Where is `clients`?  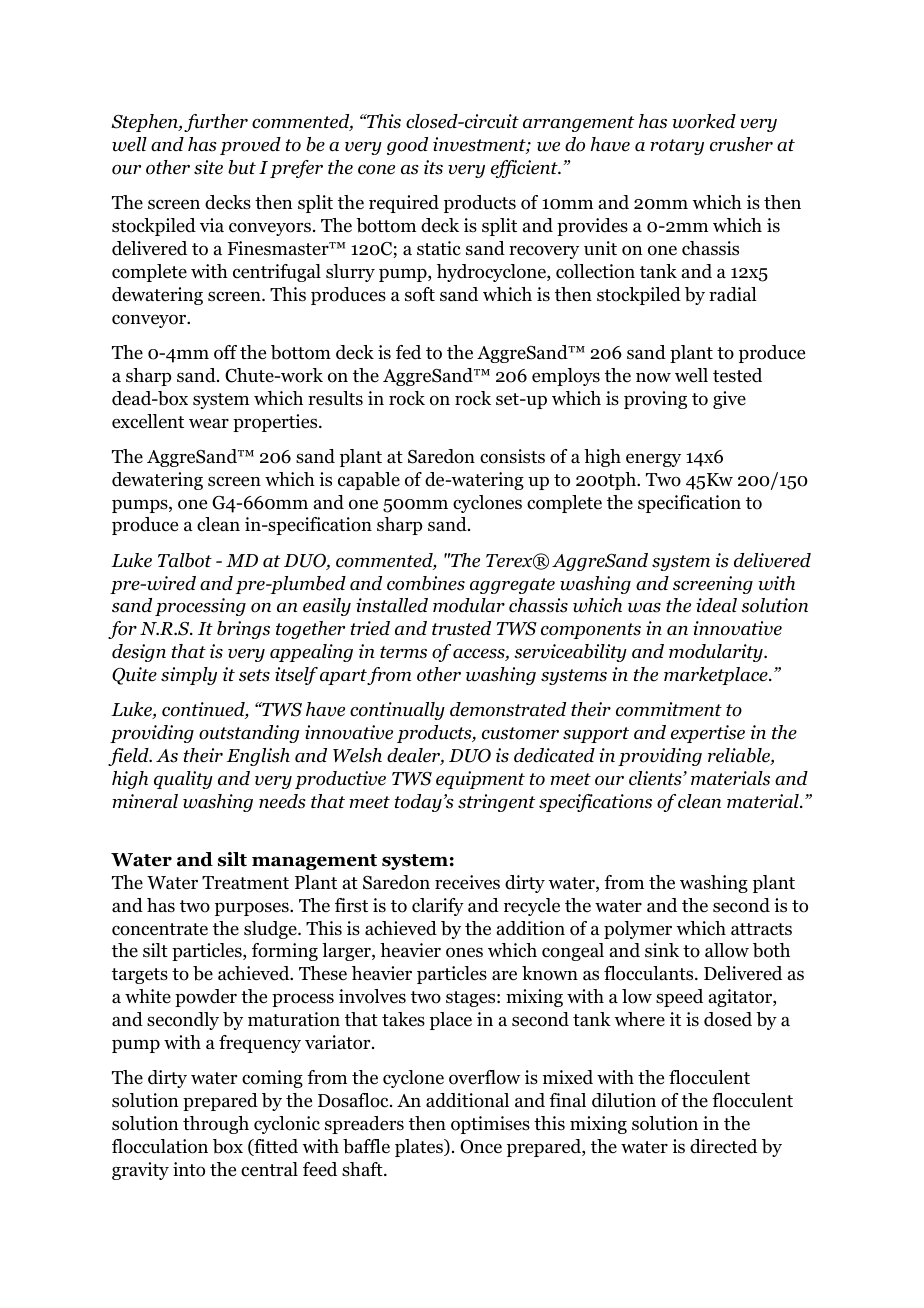 clients is located at coordinates (656, 778).
